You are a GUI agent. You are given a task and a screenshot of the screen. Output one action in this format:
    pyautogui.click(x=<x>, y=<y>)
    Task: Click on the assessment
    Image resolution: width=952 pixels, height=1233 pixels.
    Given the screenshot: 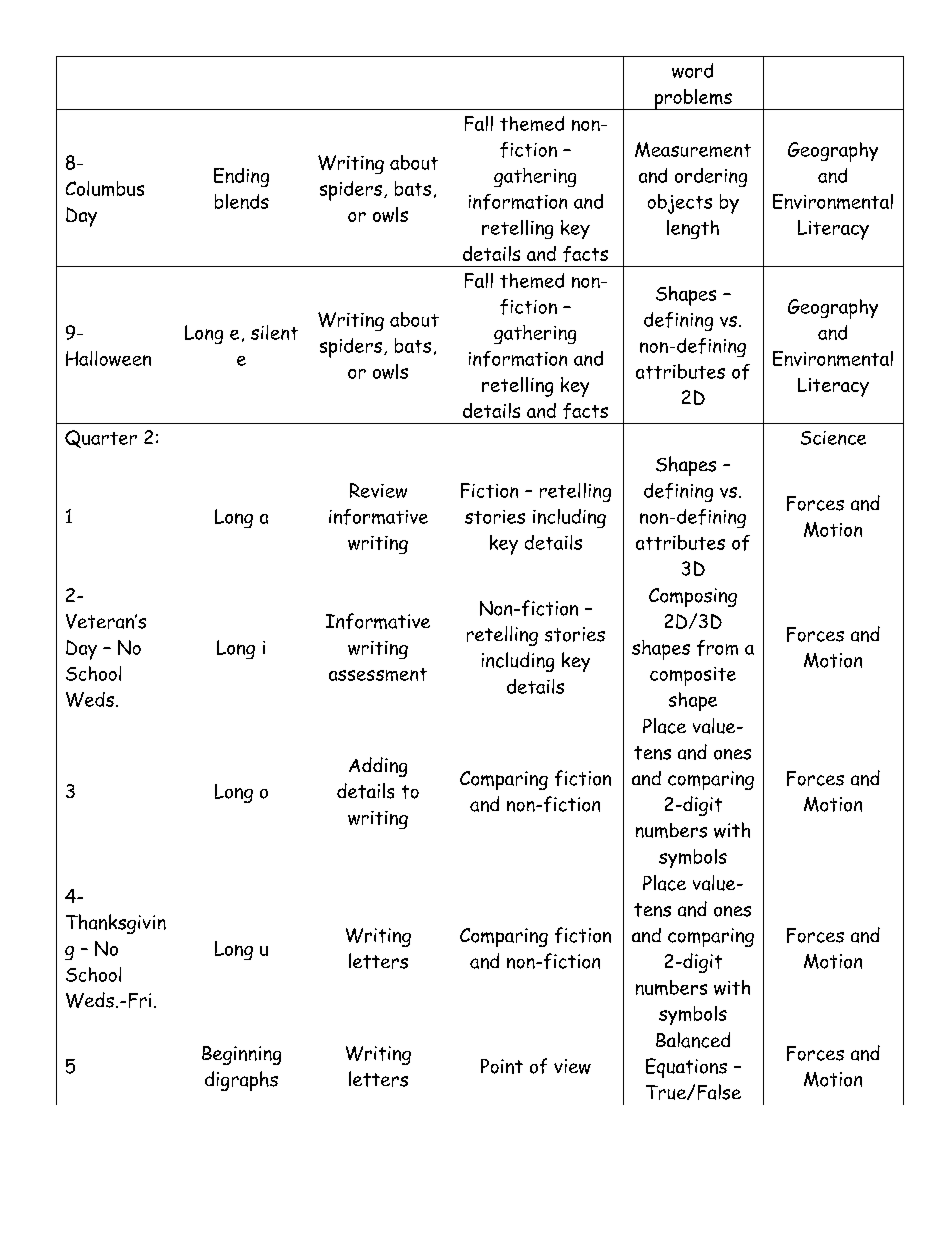 What is the action you would take?
    pyautogui.click(x=378, y=674)
